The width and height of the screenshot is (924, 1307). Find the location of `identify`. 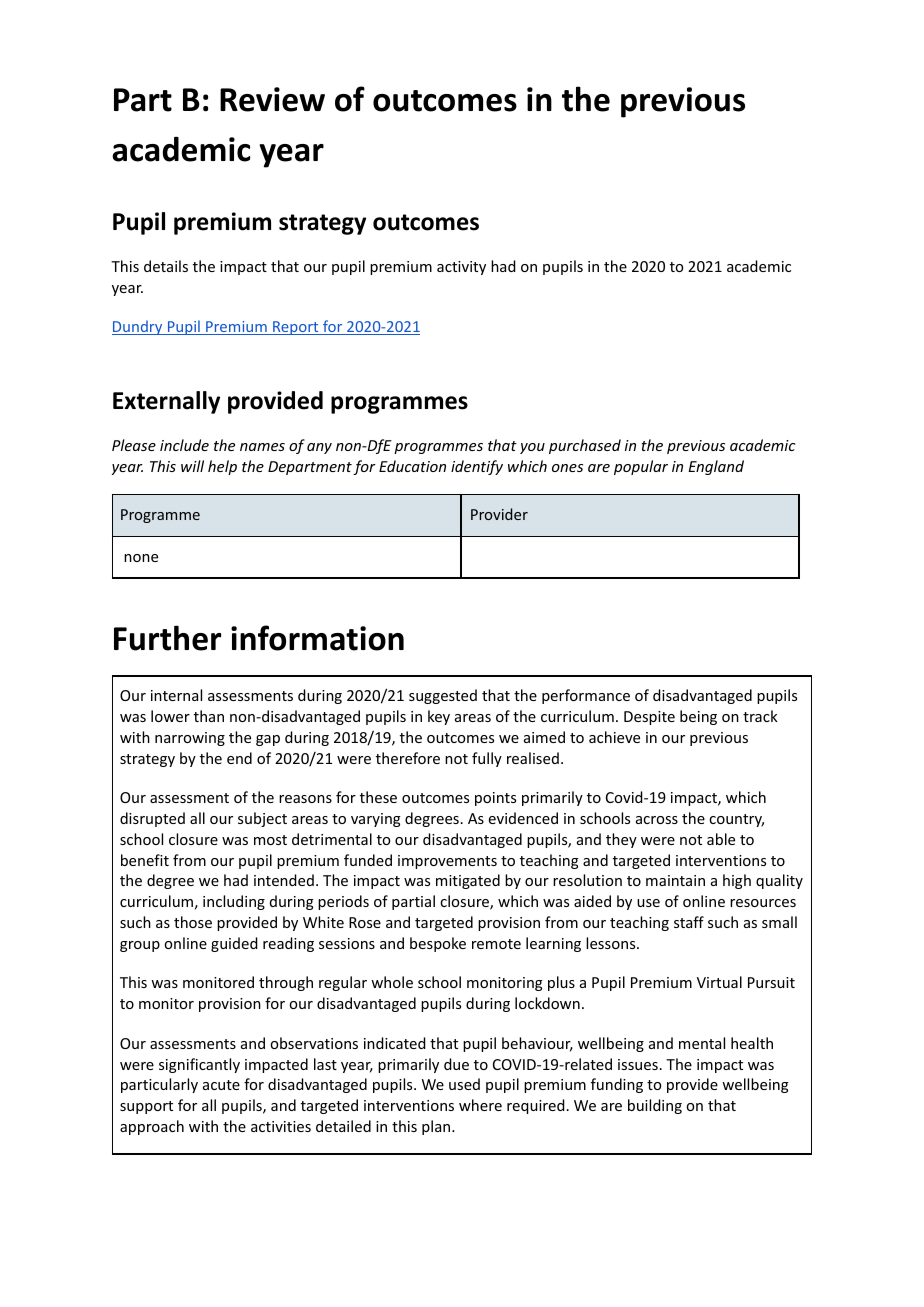

identify is located at coordinates (477, 467).
